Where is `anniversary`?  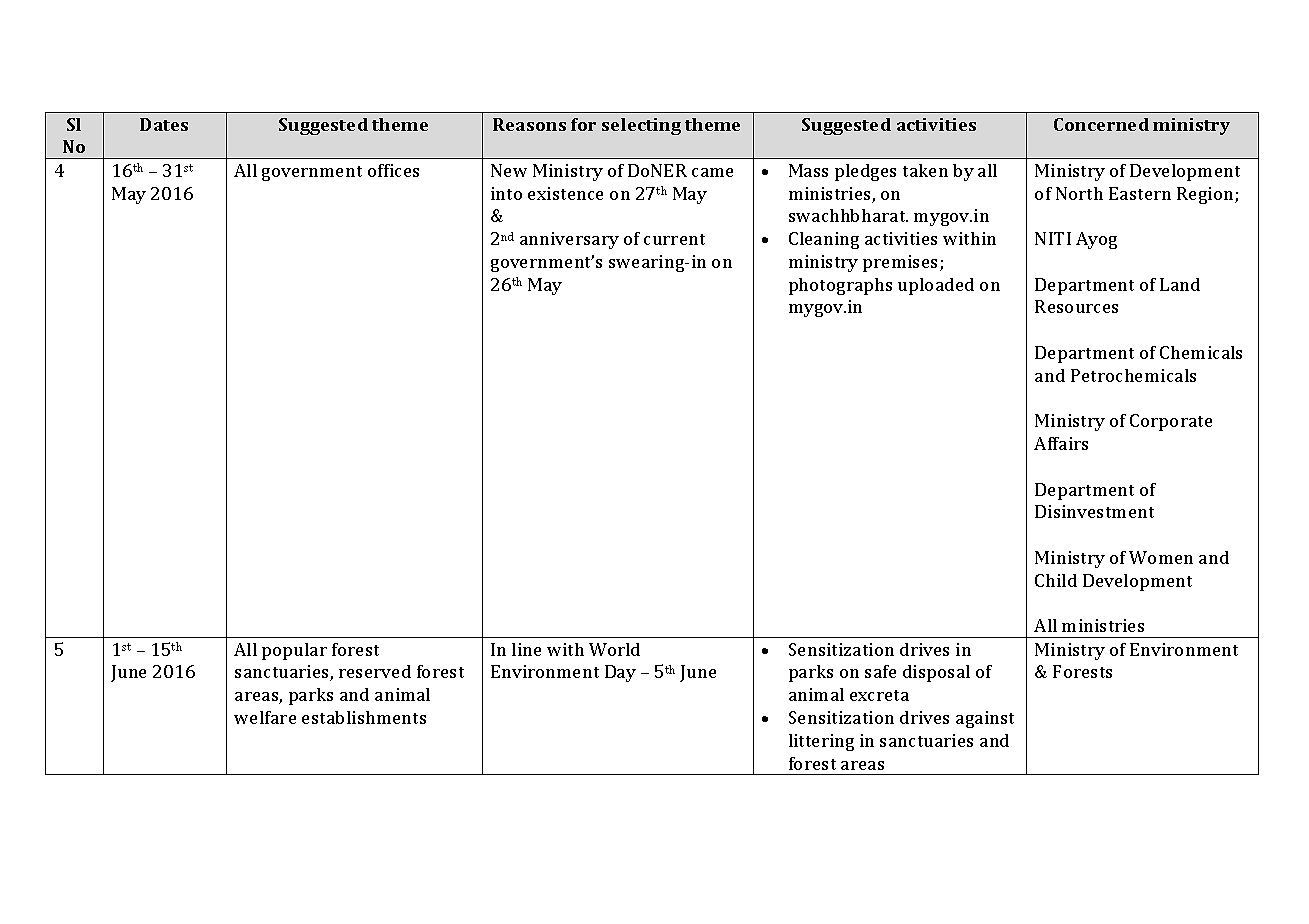
anniversary is located at coordinates (569, 240).
